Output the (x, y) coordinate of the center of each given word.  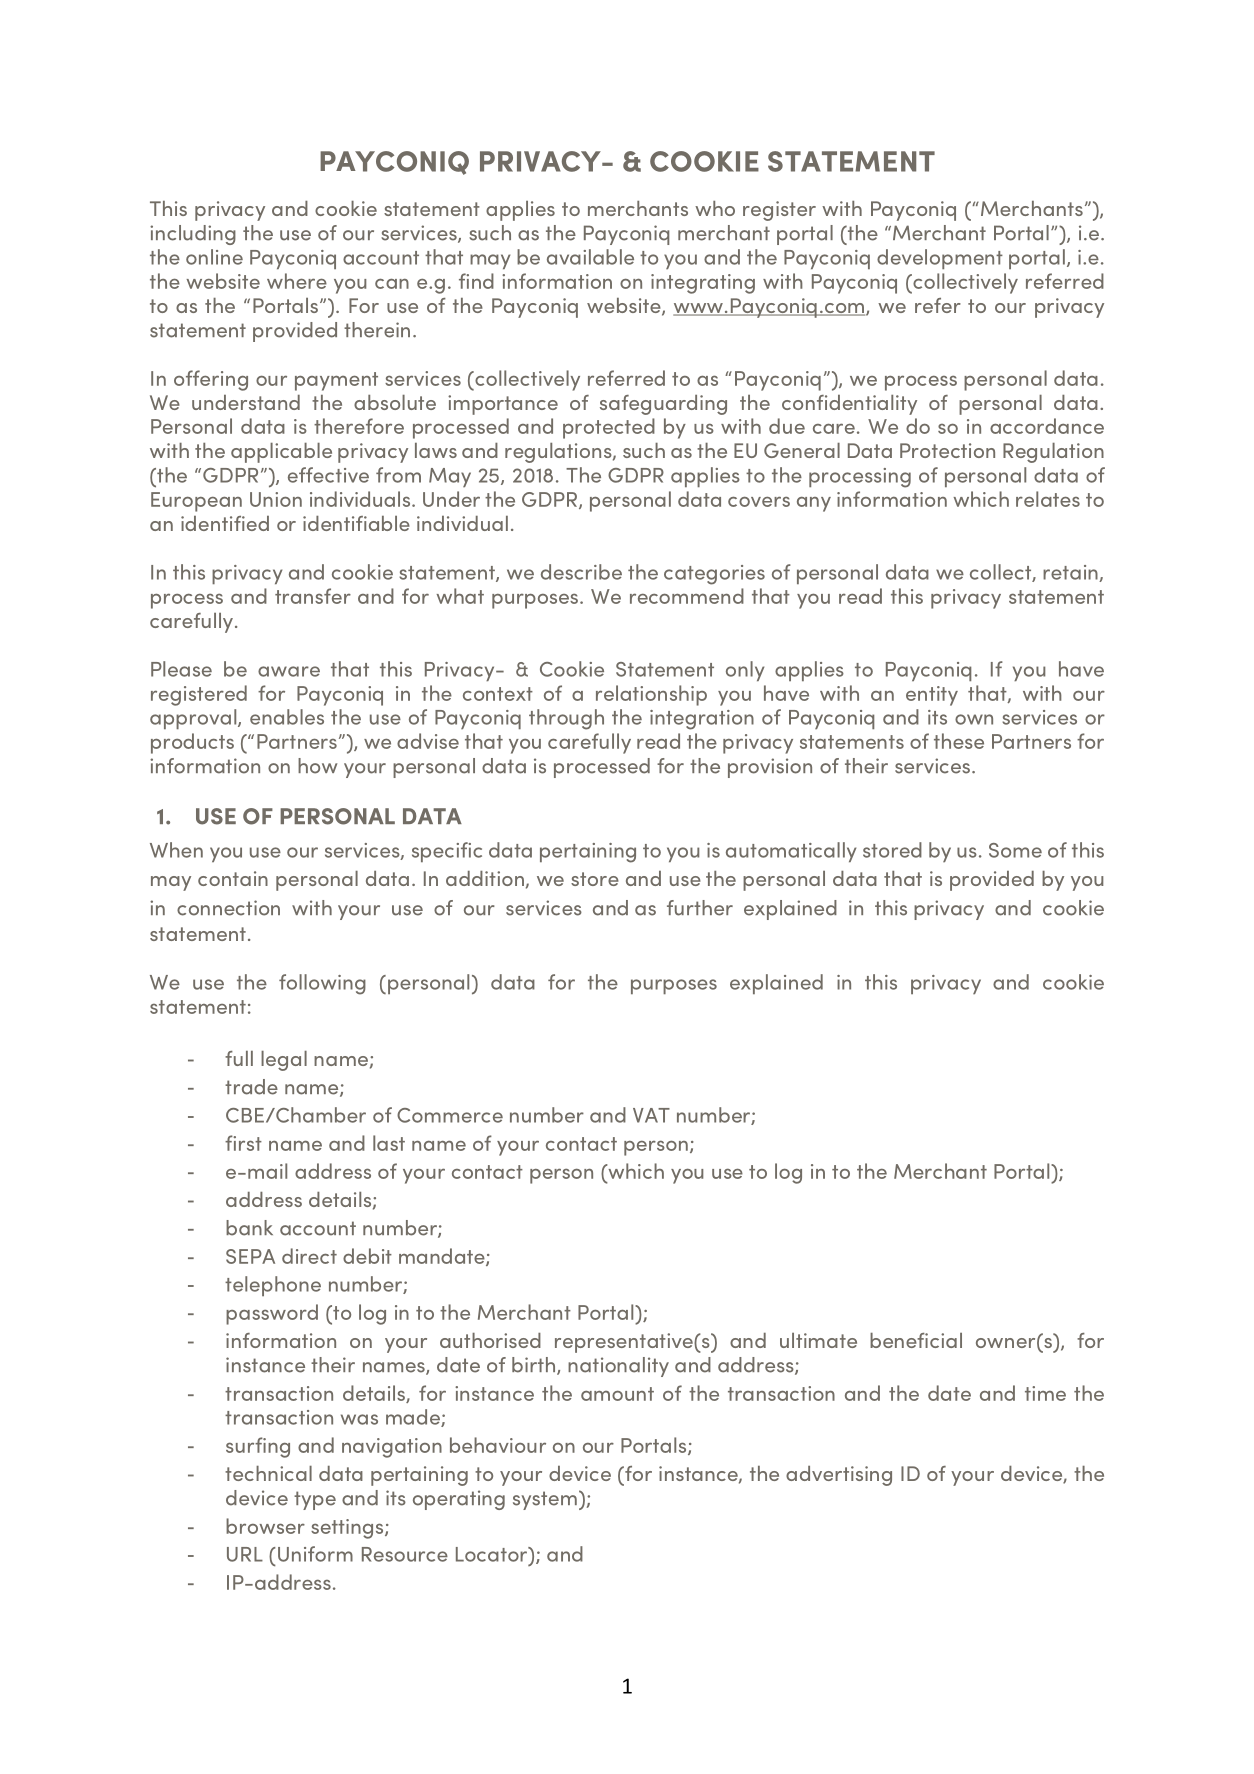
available (590, 257)
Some (1015, 850)
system (545, 1500)
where (297, 281)
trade (251, 1087)
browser (265, 1526)
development (940, 259)
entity (932, 696)
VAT (651, 1115)
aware (289, 671)
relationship (651, 695)
